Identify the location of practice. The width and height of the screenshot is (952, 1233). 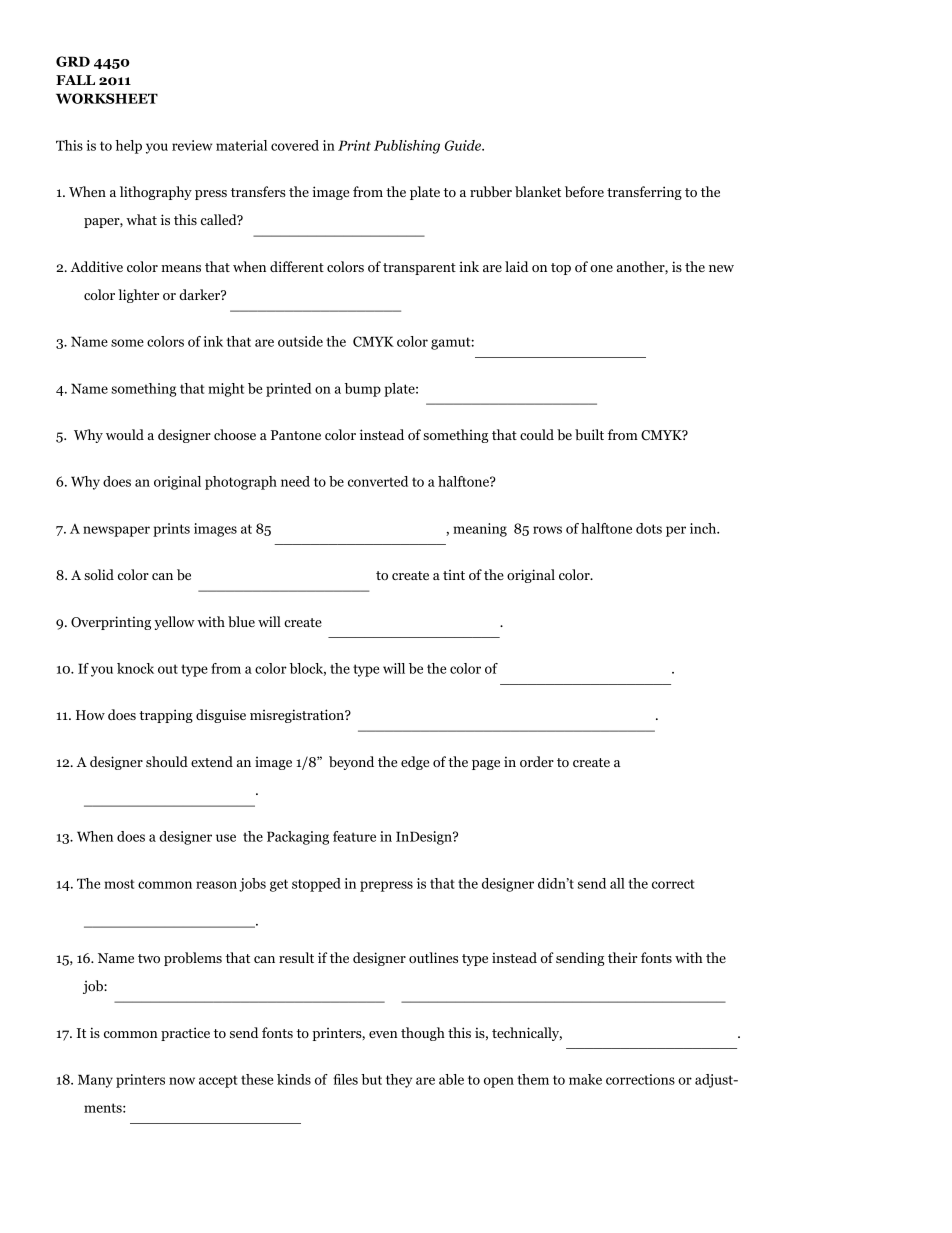
(185, 1034).
